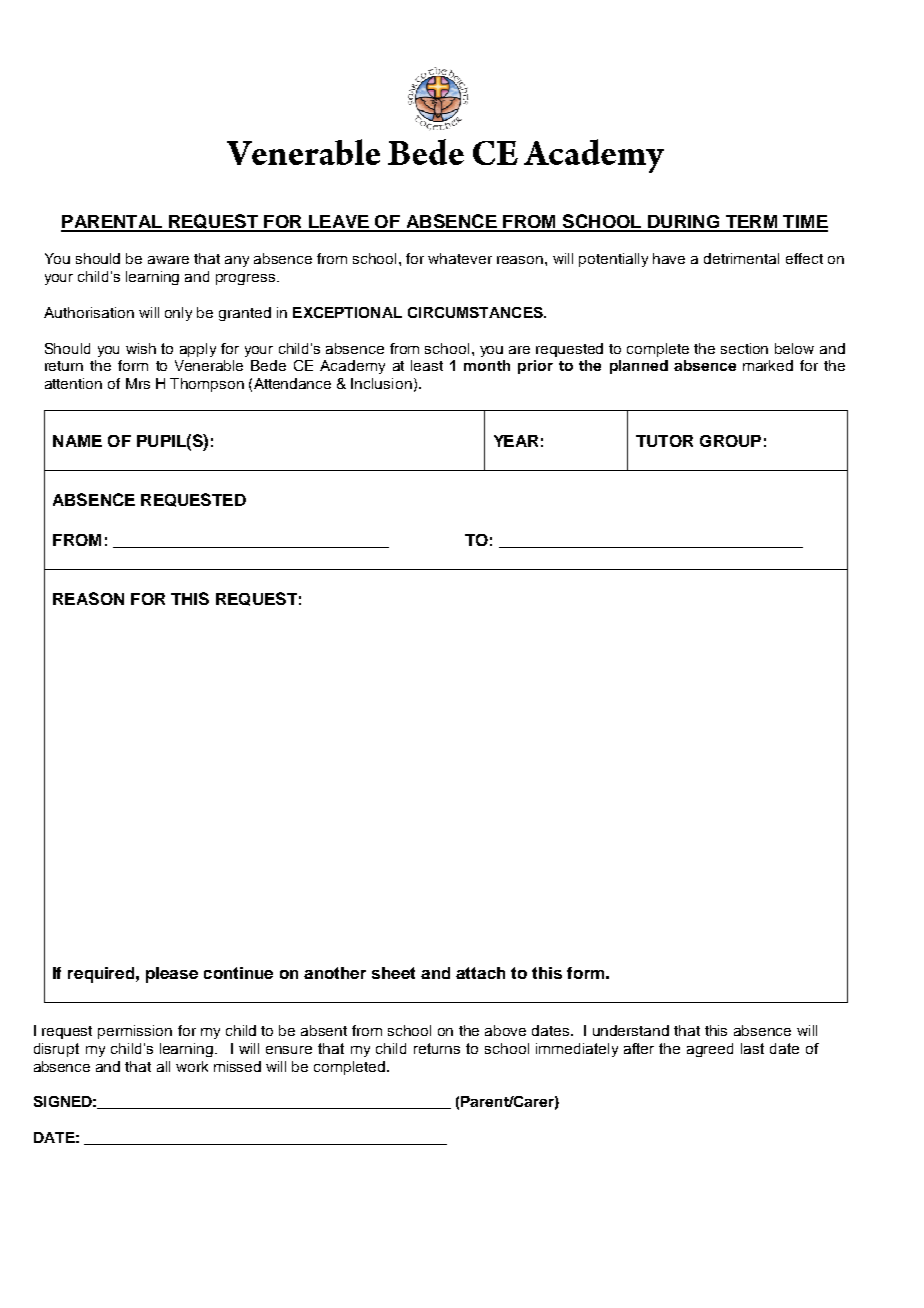 Image resolution: width=924 pixels, height=1308 pixels. I want to click on please, so click(172, 975).
